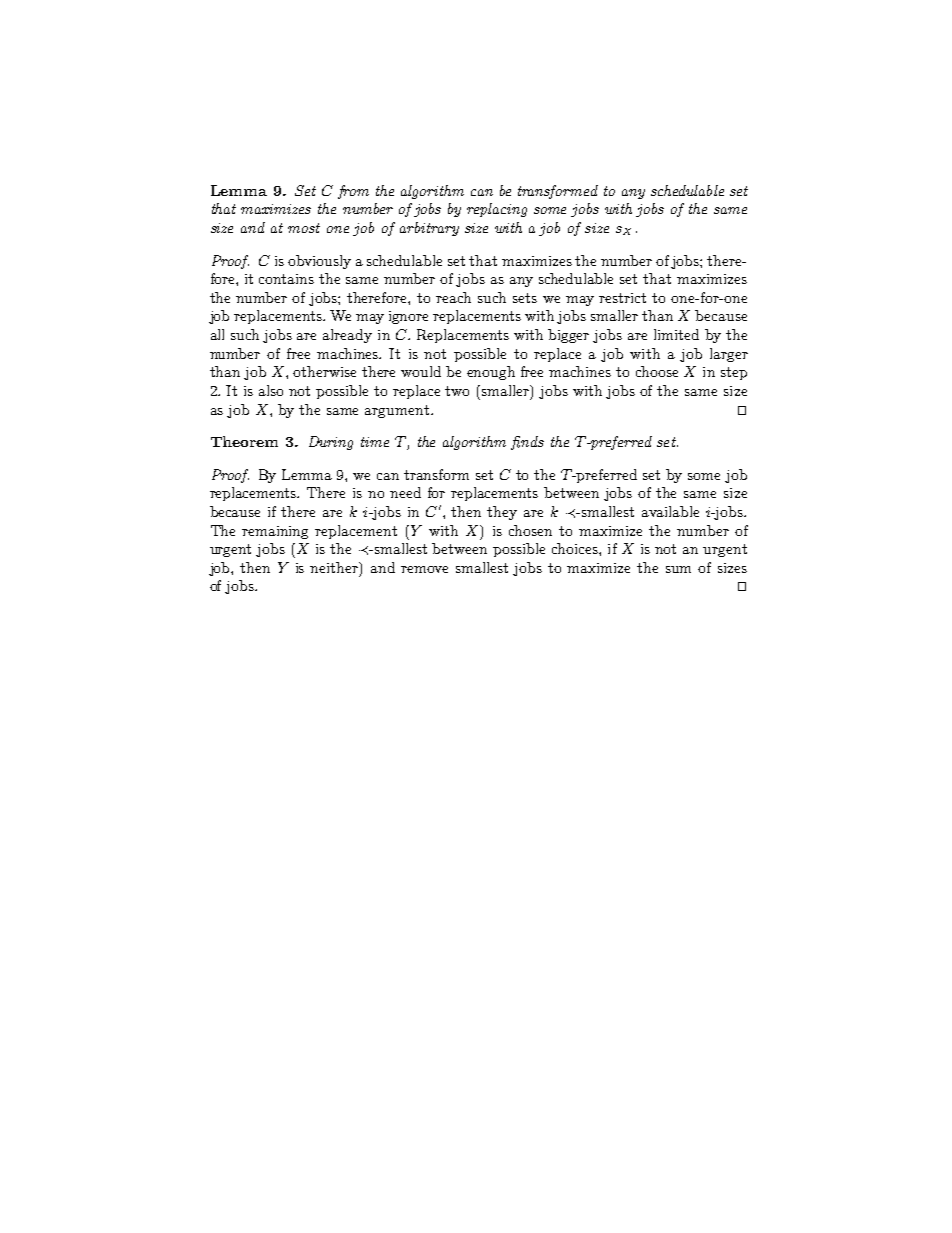  Describe the element at coordinates (331, 443) in the page. I see `During` at that location.
